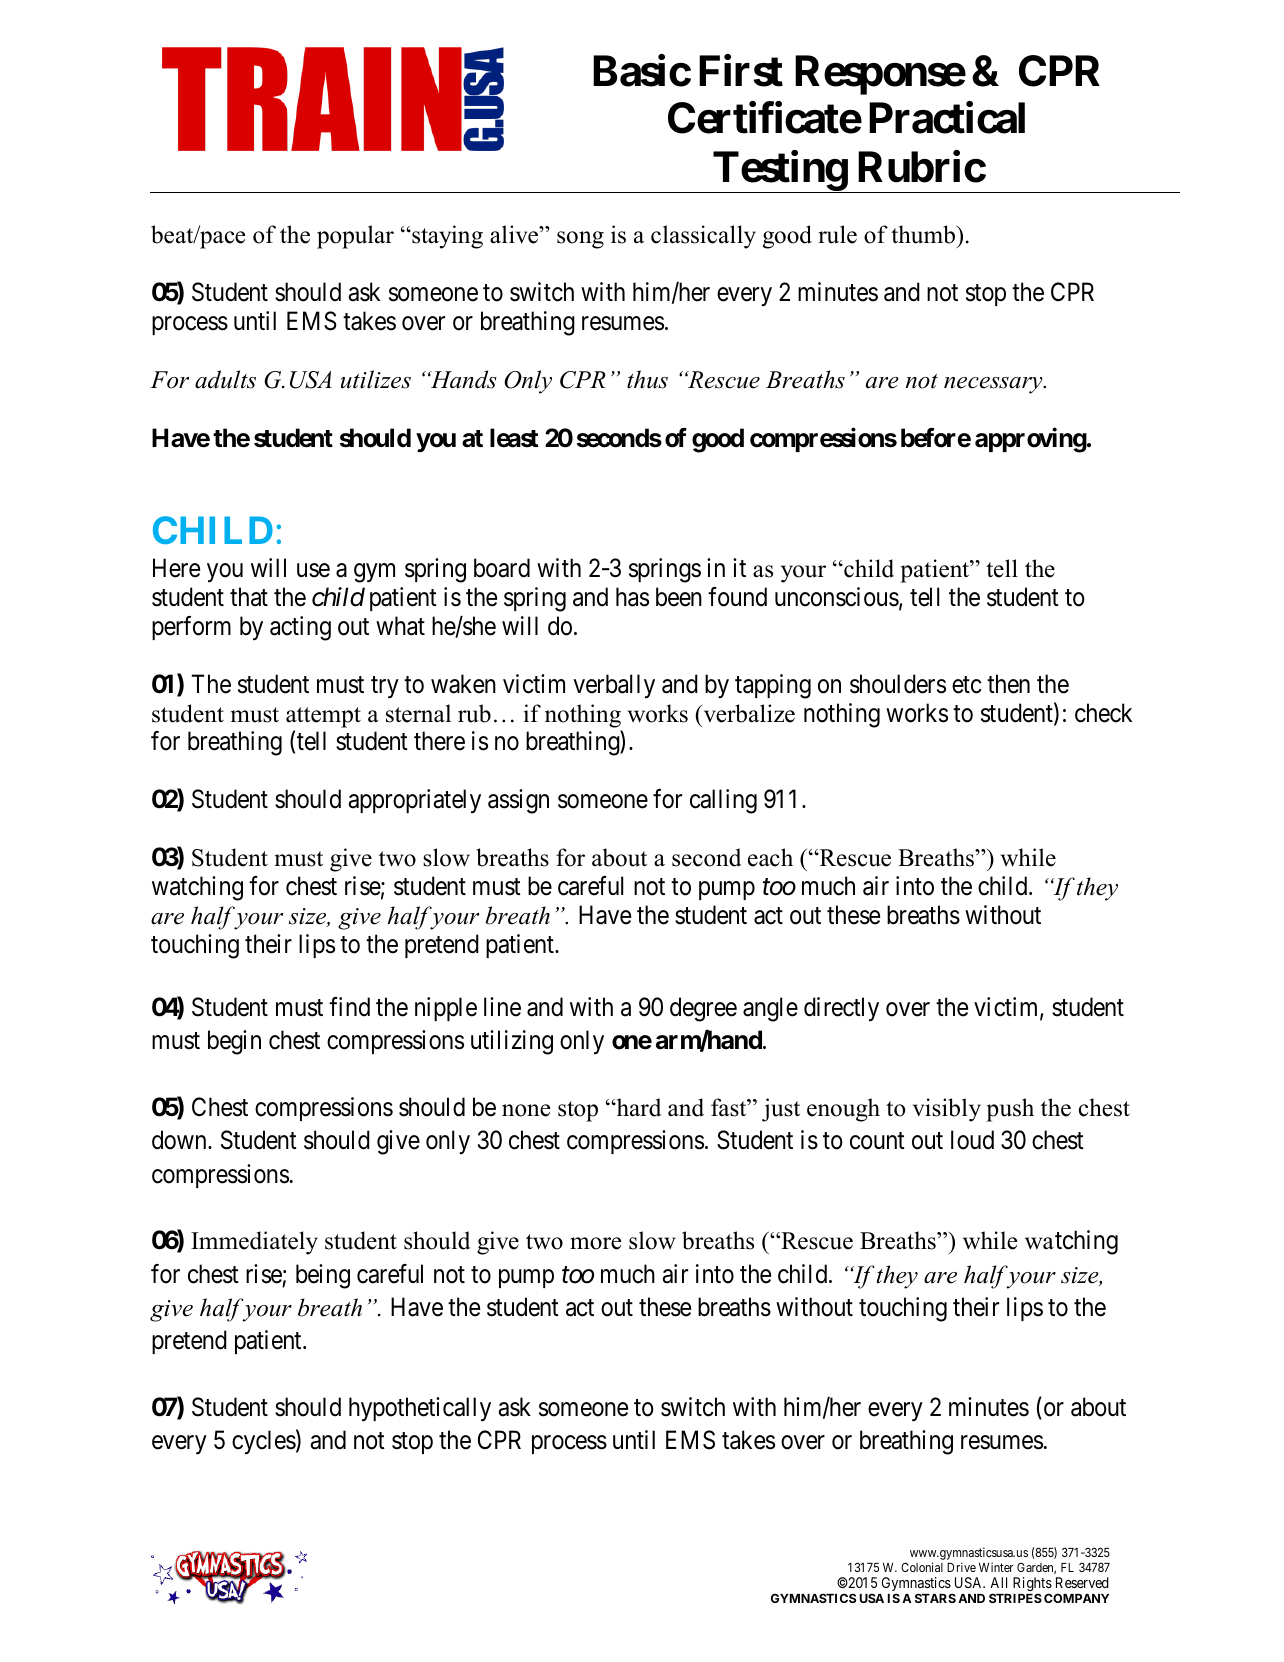 This screenshot has height=1662, width=1284. I want to click on use, so click(313, 570).
